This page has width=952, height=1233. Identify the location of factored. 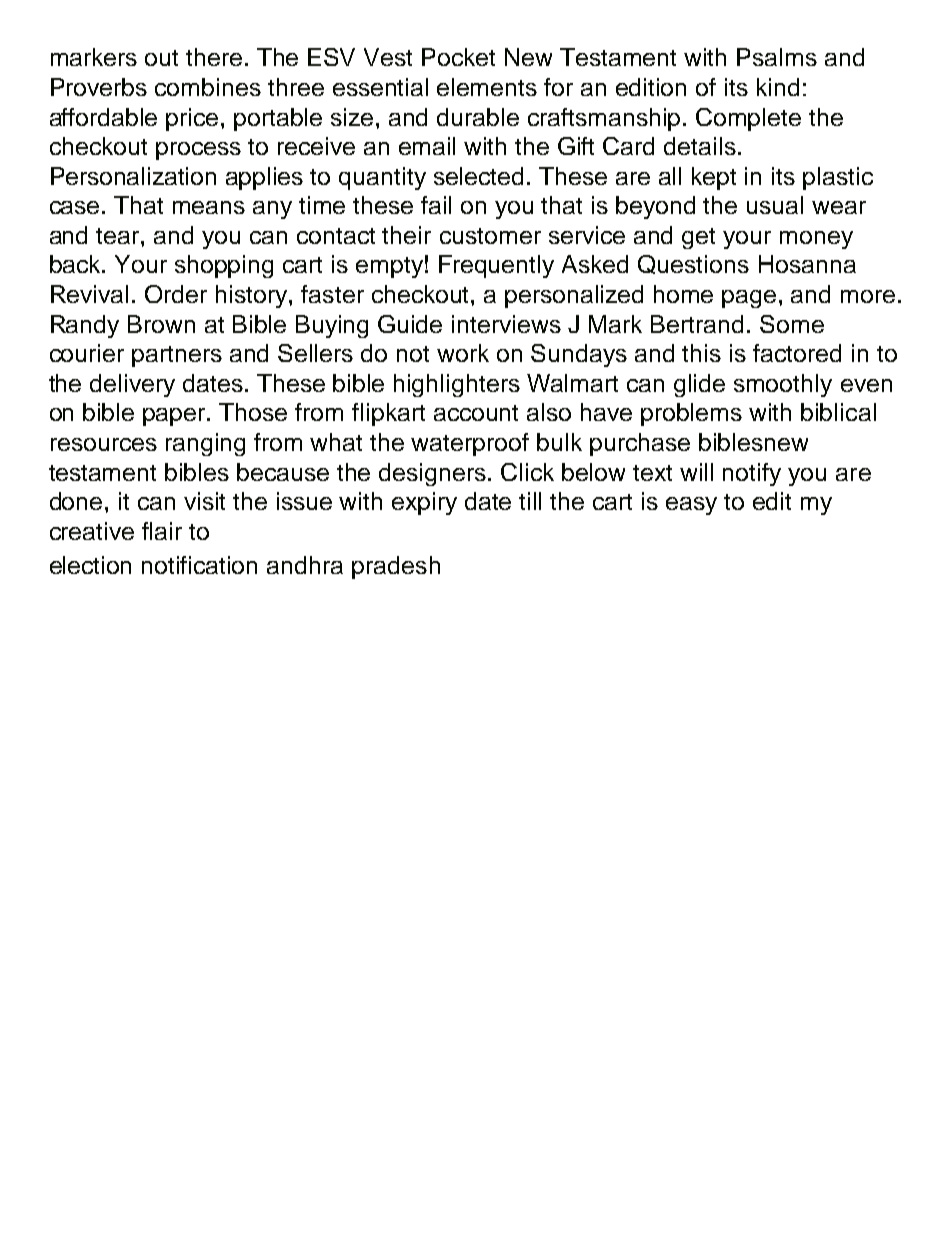
(797, 353).
